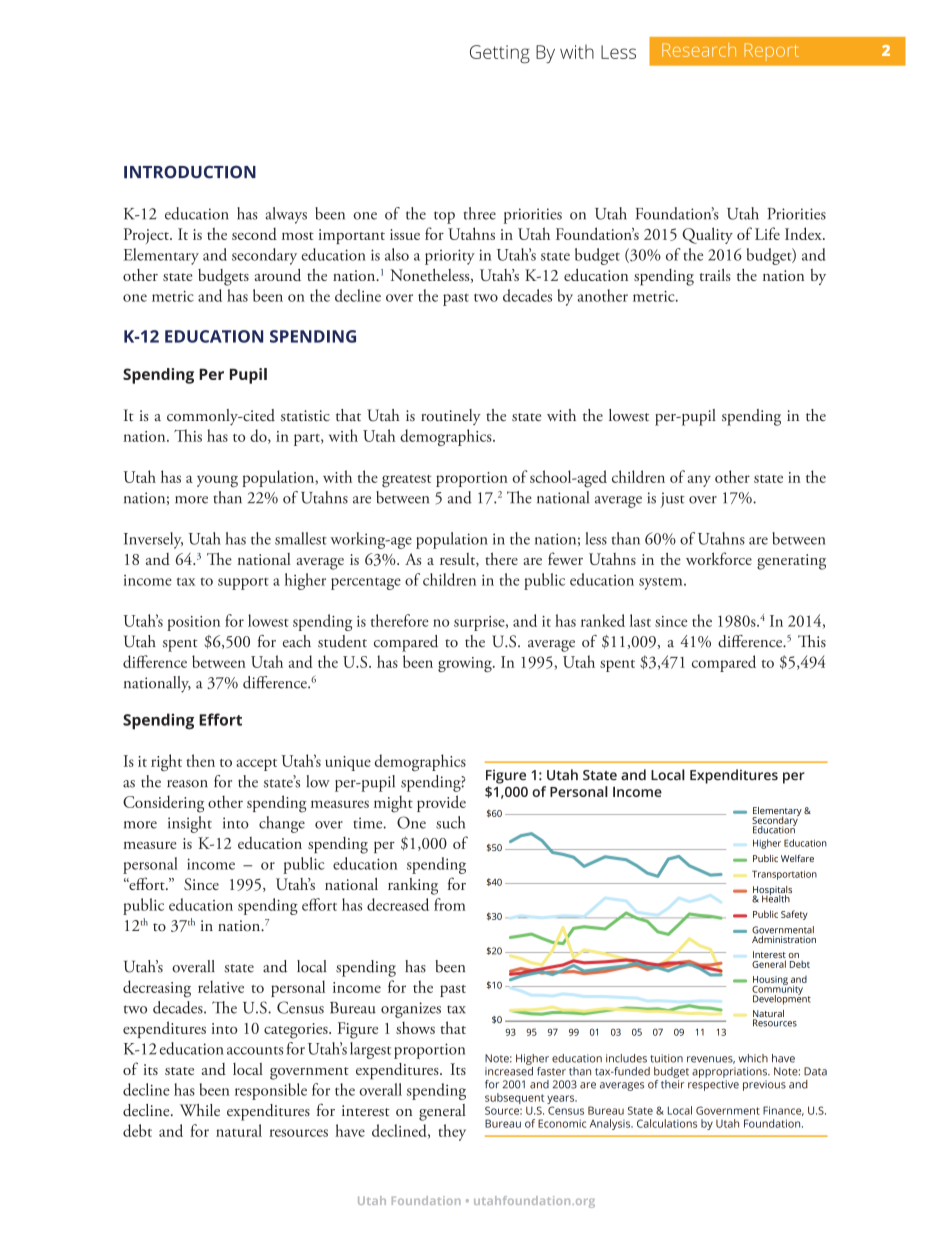 This page has height=1233, width=952. Describe the element at coordinates (200, 1110) in the page. I see `While` at that location.
